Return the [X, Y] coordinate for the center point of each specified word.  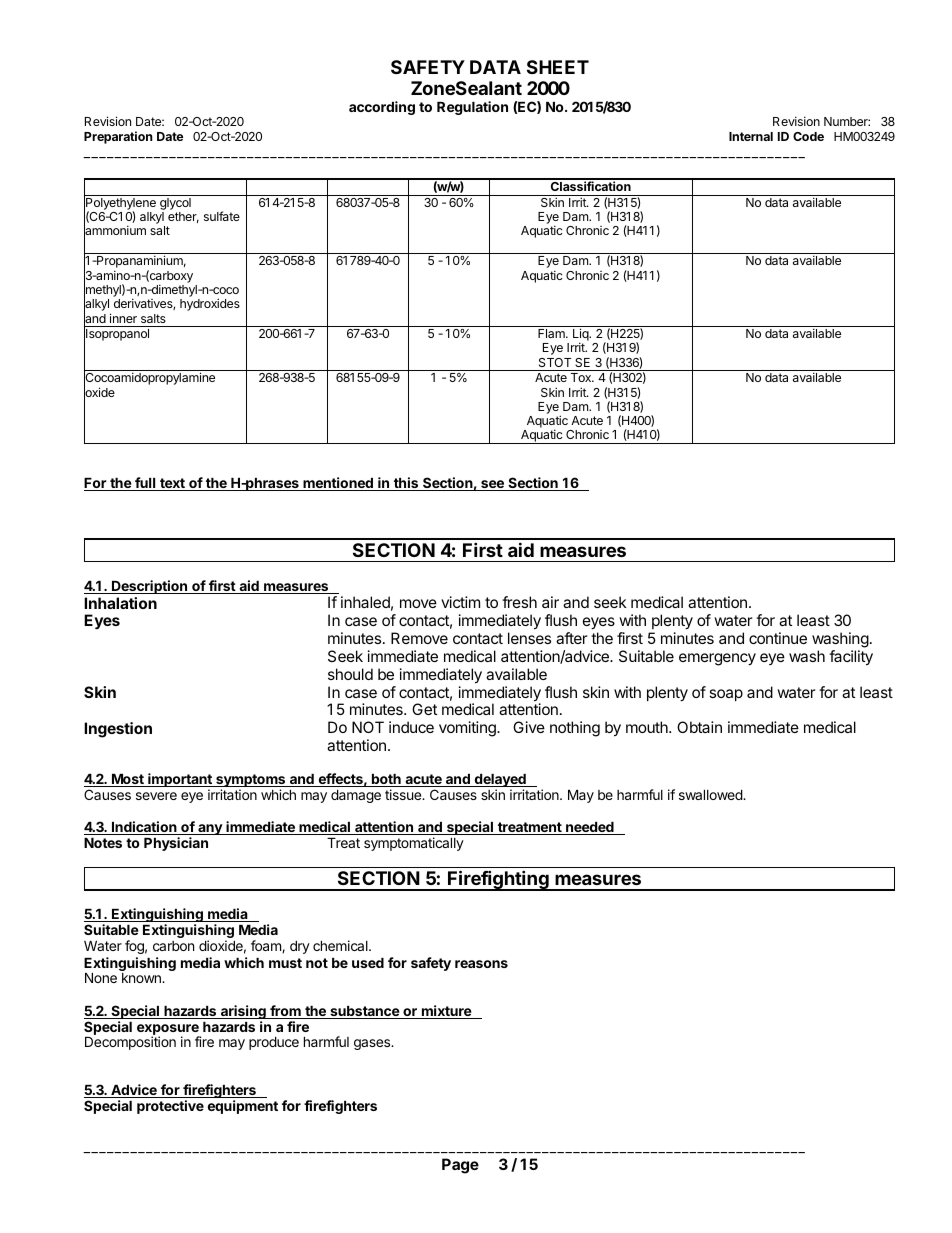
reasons [481, 964]
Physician [176, 844]
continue [778, 638]
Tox [582, 377]
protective [170, 1107]
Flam [552, 333]
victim [460, 602]
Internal [751, 136]
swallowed [711, 795]
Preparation [118, 137]
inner [123, 318]
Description [150, 587]
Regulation [472, 108]
